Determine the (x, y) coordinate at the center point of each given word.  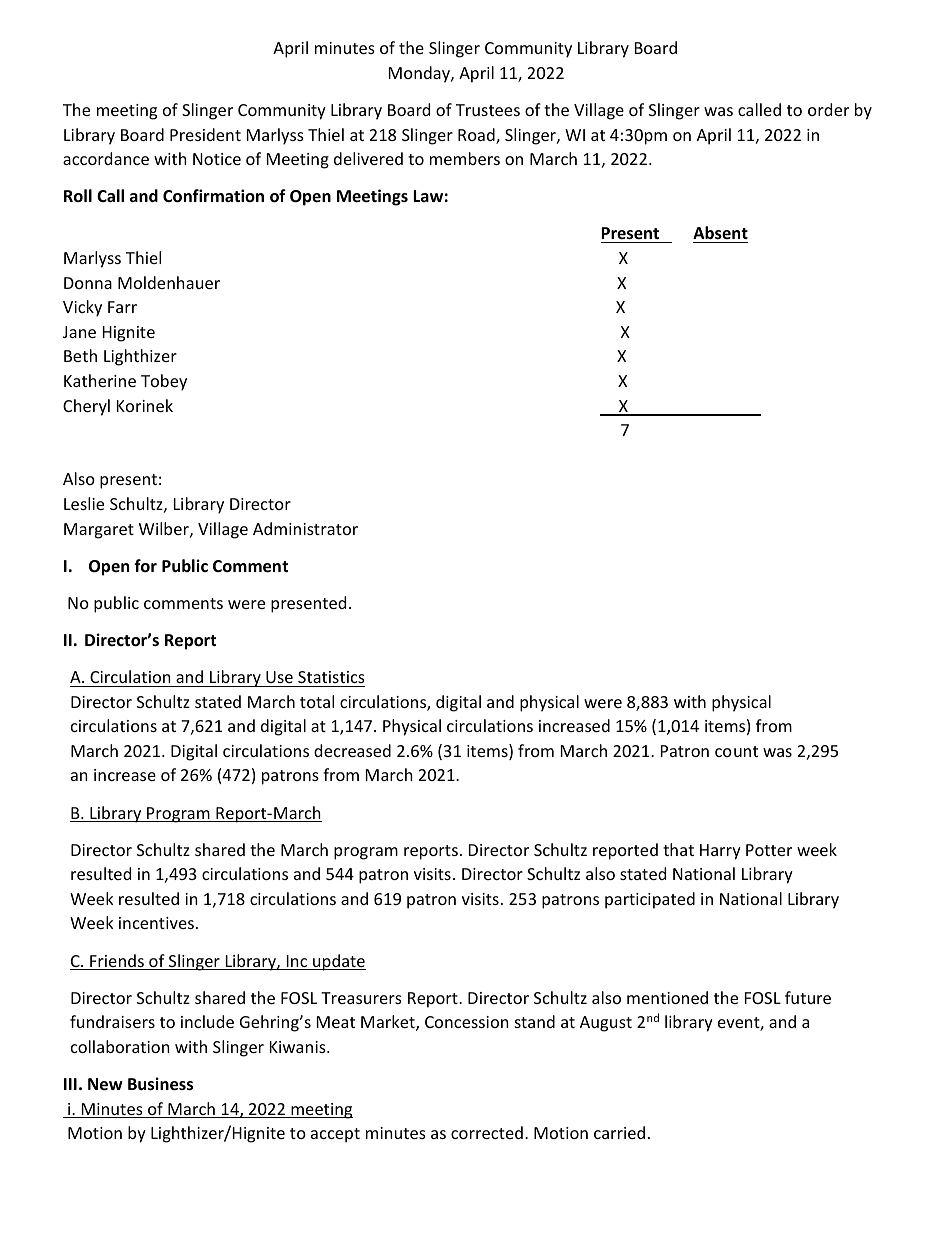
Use (279, 677)
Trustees (488, 110)
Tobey (164, 382)
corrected (487, 1132)
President (205, 134)
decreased (352, 750)
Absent (720, 234)
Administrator (305, 528)
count (736, 751)
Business (160, 1084)
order (828, 109)
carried (619, 1132)
